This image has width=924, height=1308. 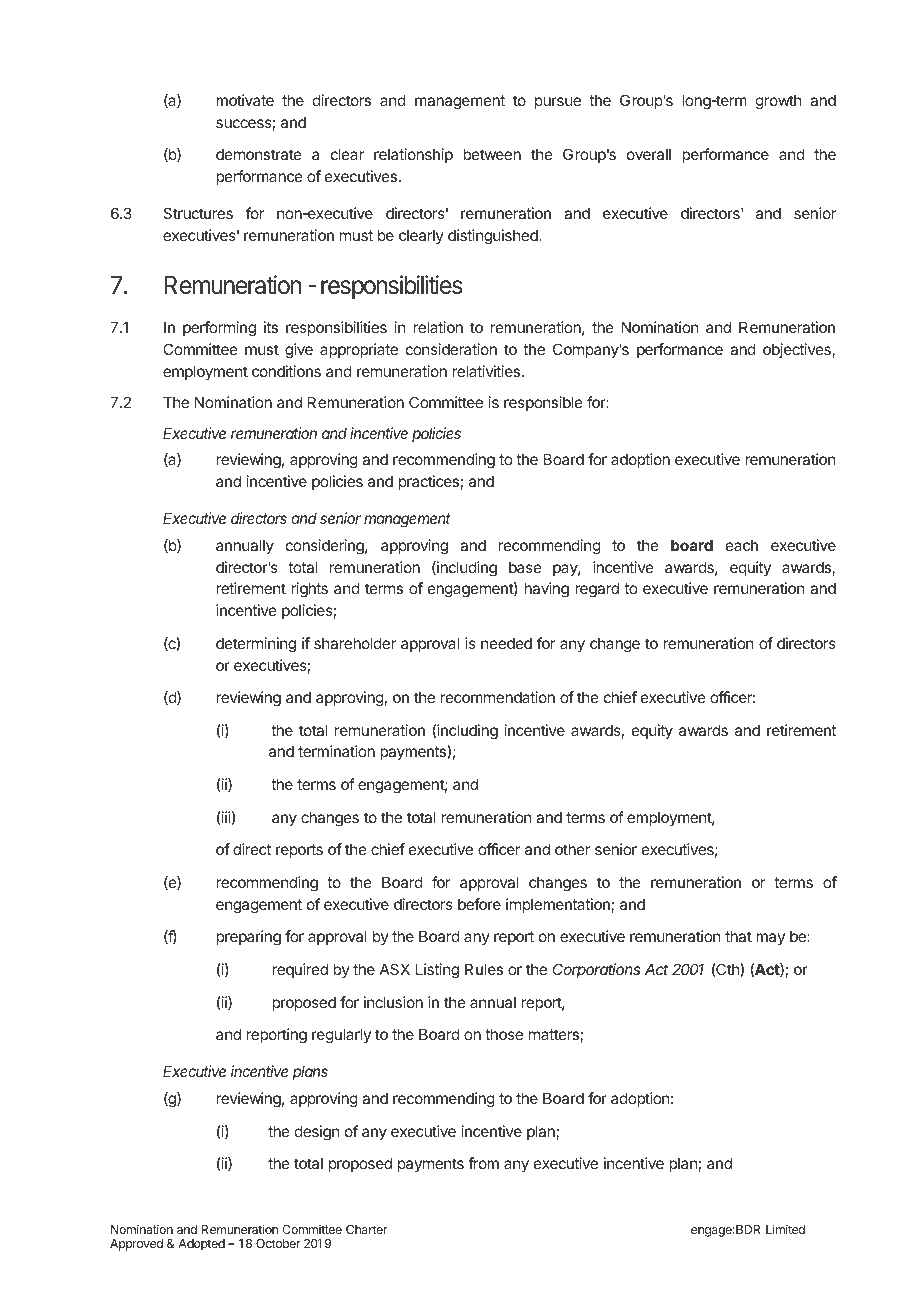 What do you see at coordinates (498, 697) in the image?
I see `recommendation` at bounding box center [498, 697].
